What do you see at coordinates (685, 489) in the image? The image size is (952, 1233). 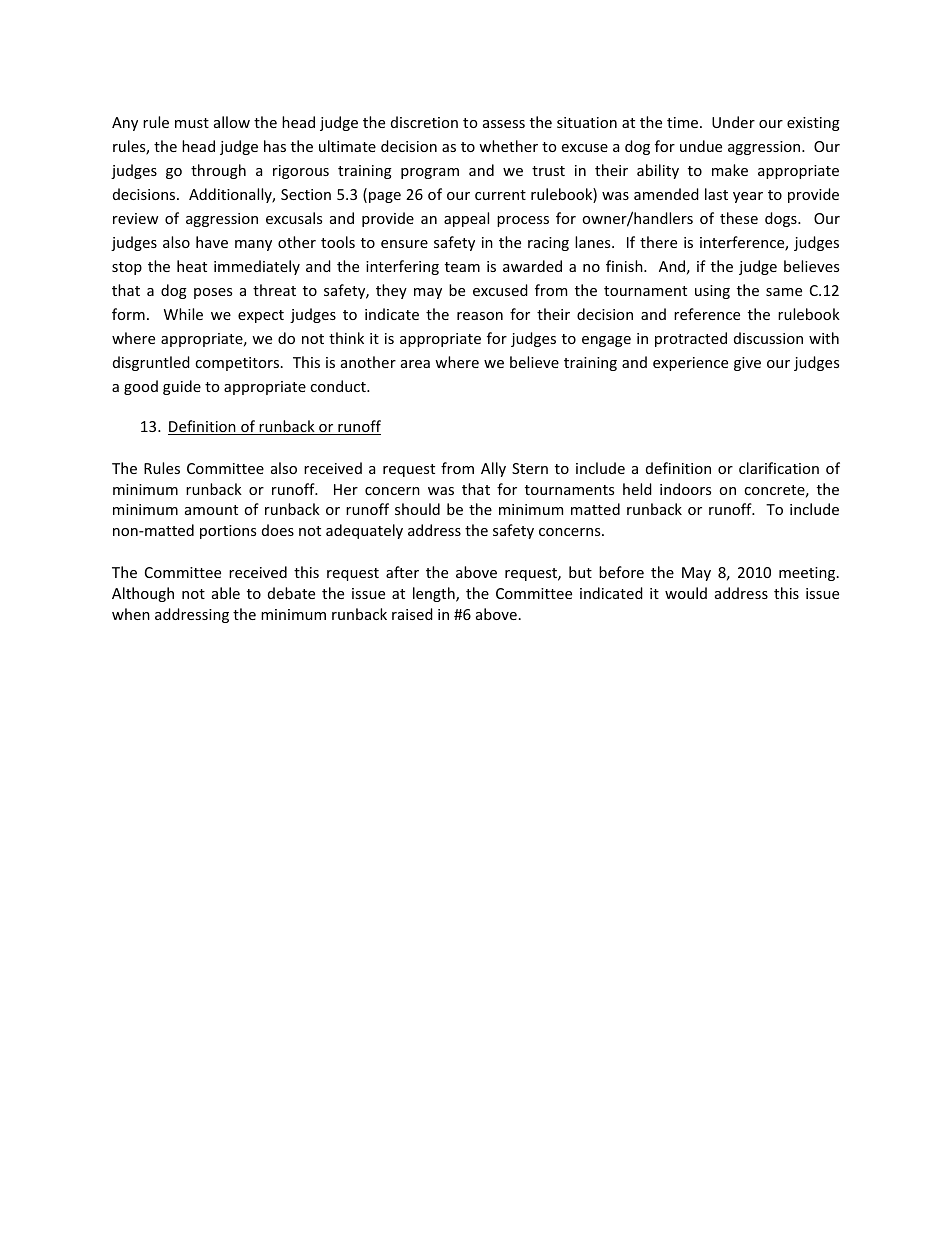 I see `indoors` at bounding box center [685, 489].
